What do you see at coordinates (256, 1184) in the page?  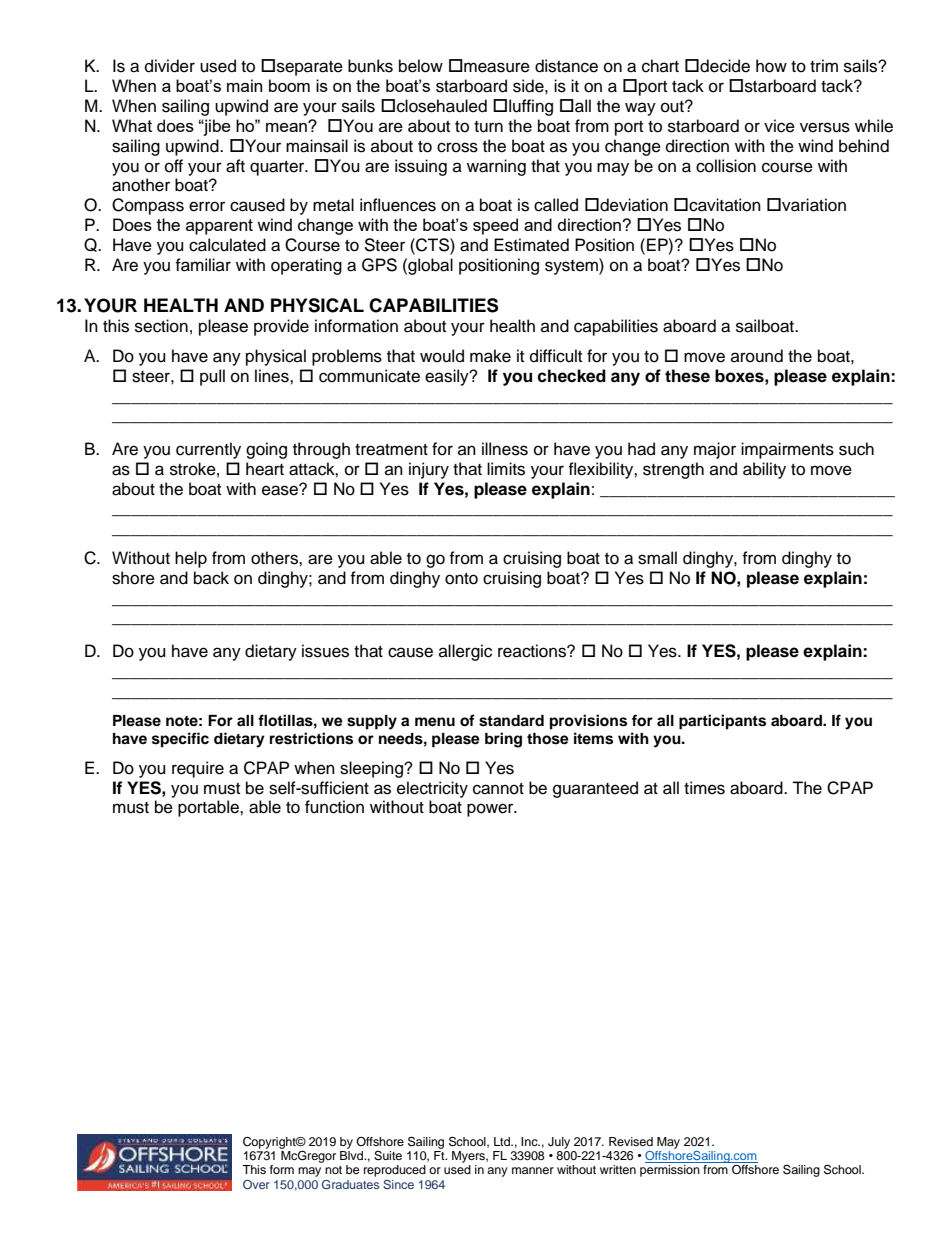 I see `Over` at bounding box center [256, 1184].
